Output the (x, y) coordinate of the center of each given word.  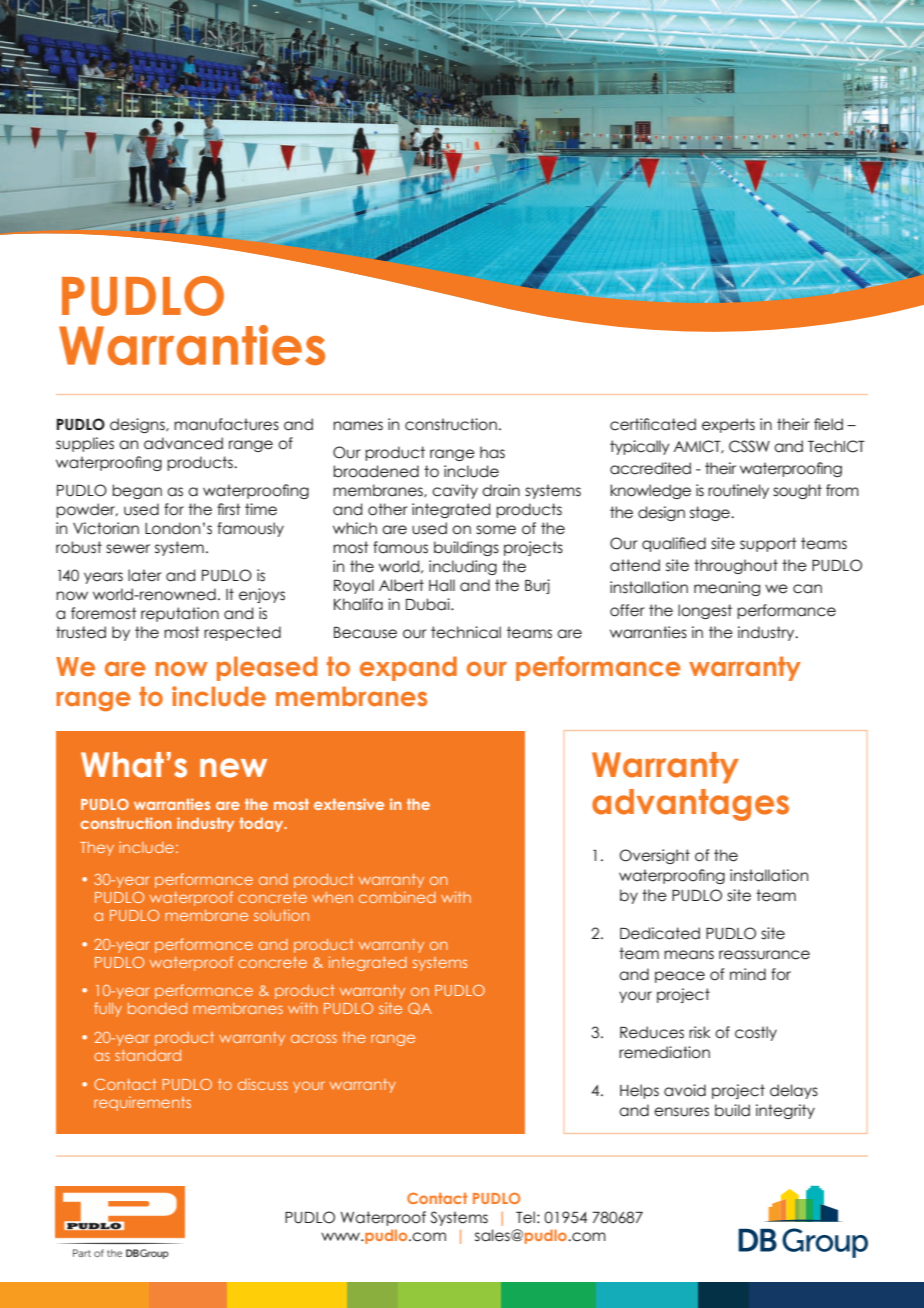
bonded (157, 1008)
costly (756, 1033)
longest (705, 611)
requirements (142, 1103)
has (492, 452)
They (97, 849)
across (314, 1038)
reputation (180, 614)
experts (728, 425)
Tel (525, 1217)
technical (466, 632)
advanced (183, 443)
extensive (349, 804)
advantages (690, 805)
